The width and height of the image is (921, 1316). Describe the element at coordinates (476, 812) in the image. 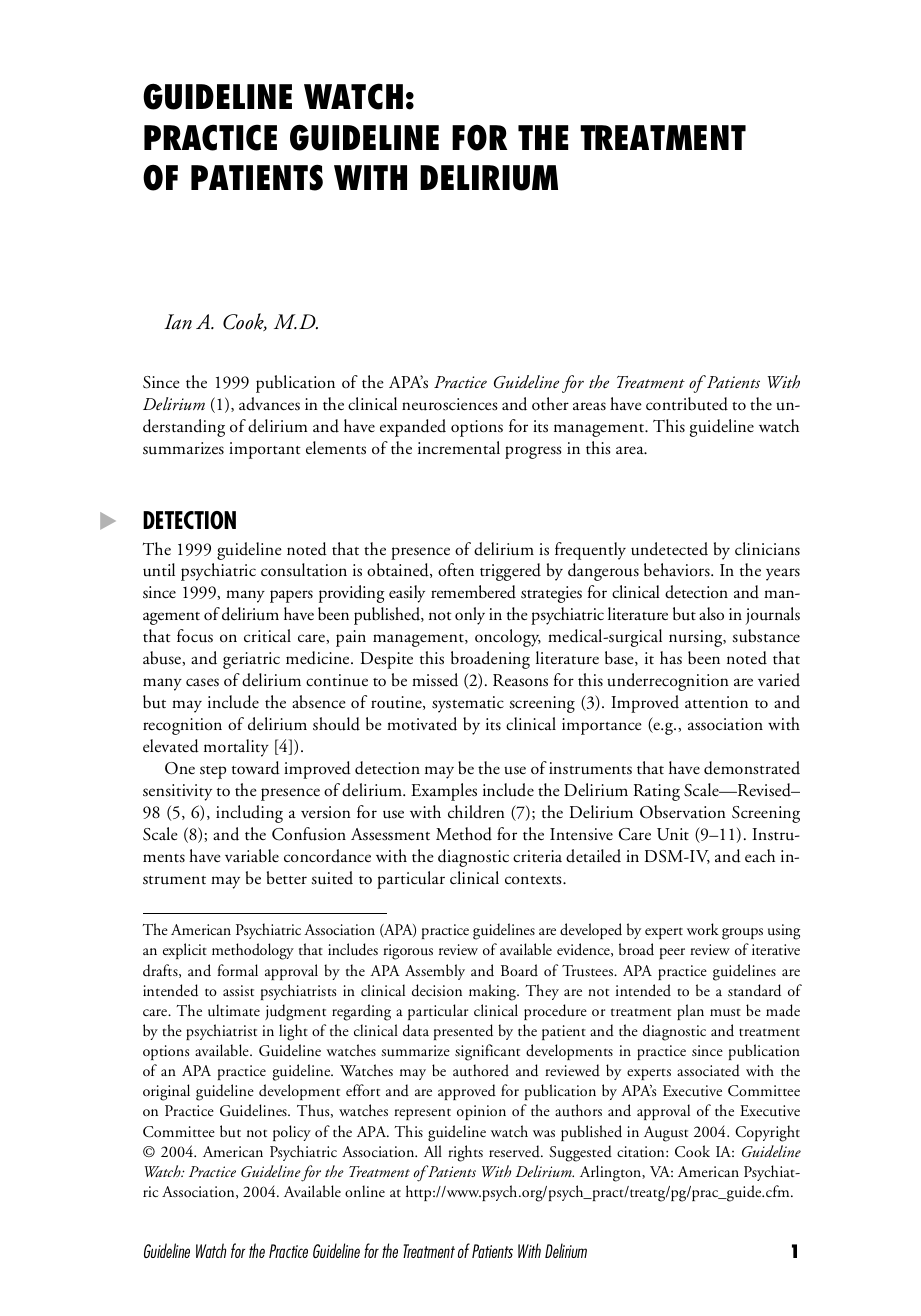

I see `children` at that location.
